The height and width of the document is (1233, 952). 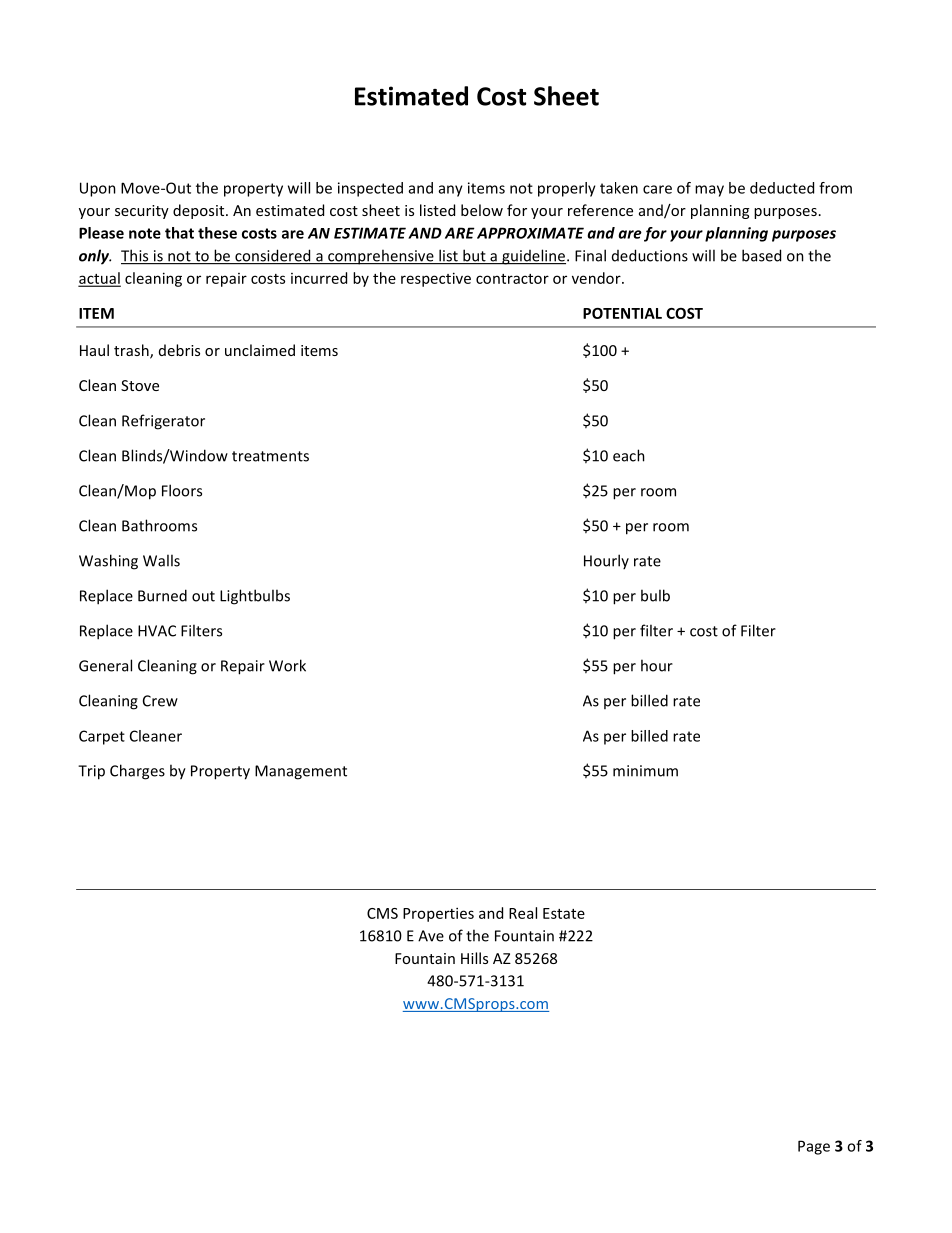 I want to click on Ave, so click(x=431, y=936).
